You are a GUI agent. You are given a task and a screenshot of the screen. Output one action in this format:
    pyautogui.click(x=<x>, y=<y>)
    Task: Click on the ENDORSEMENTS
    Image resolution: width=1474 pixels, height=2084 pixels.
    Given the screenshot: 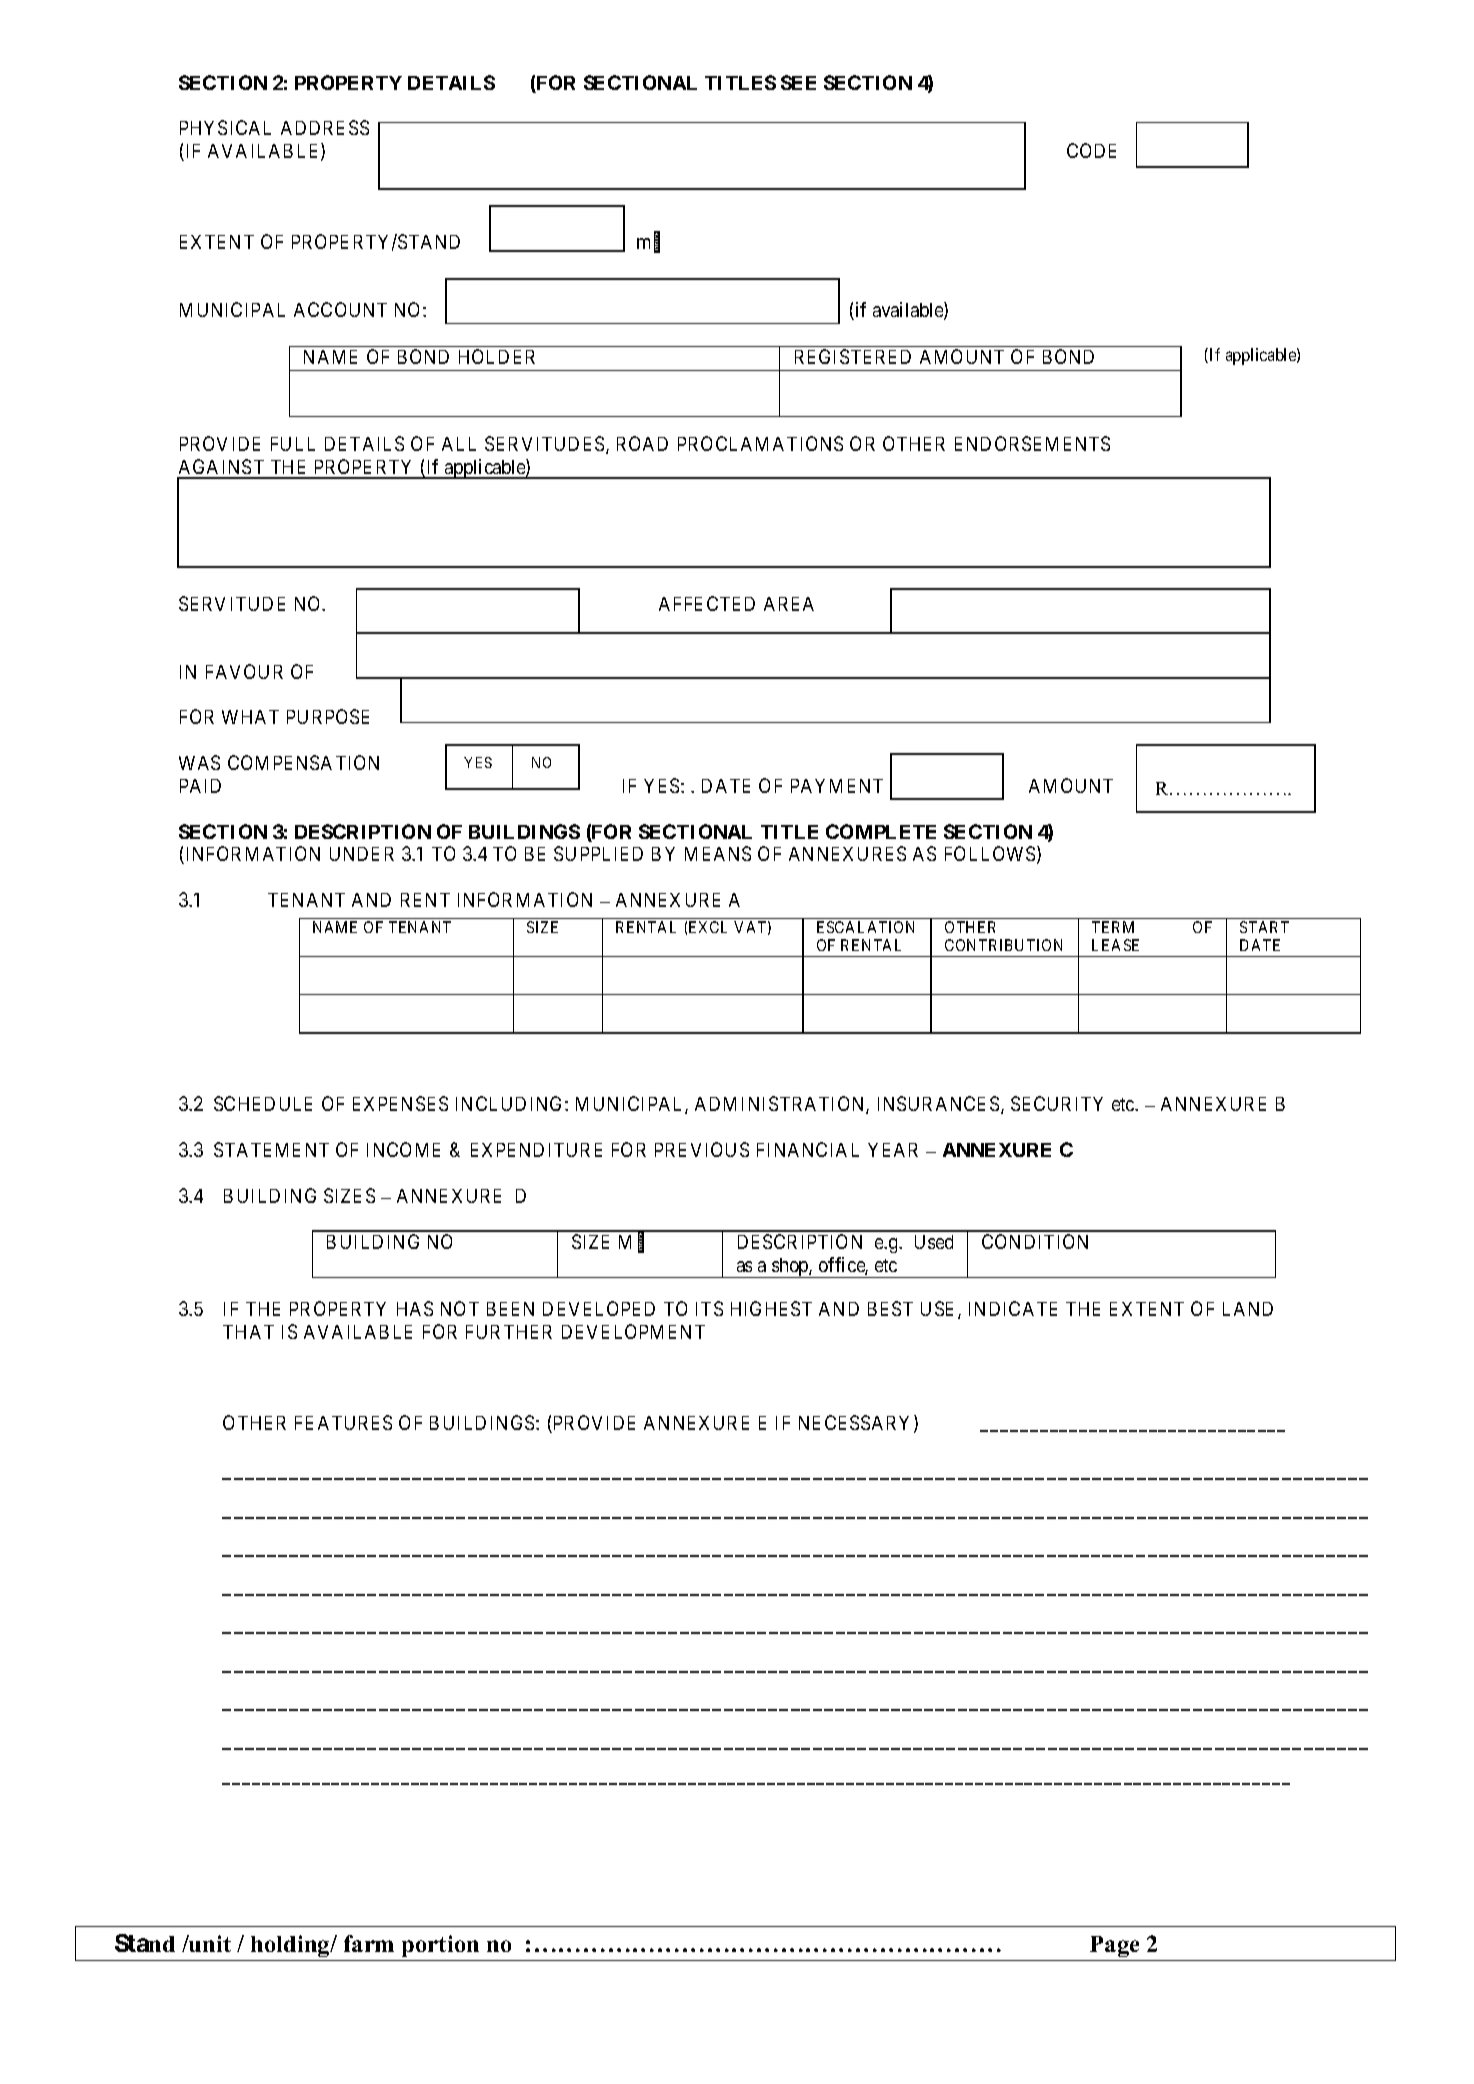 What is the action you would take?
    pyautogui.click(x=1032, y=443)
